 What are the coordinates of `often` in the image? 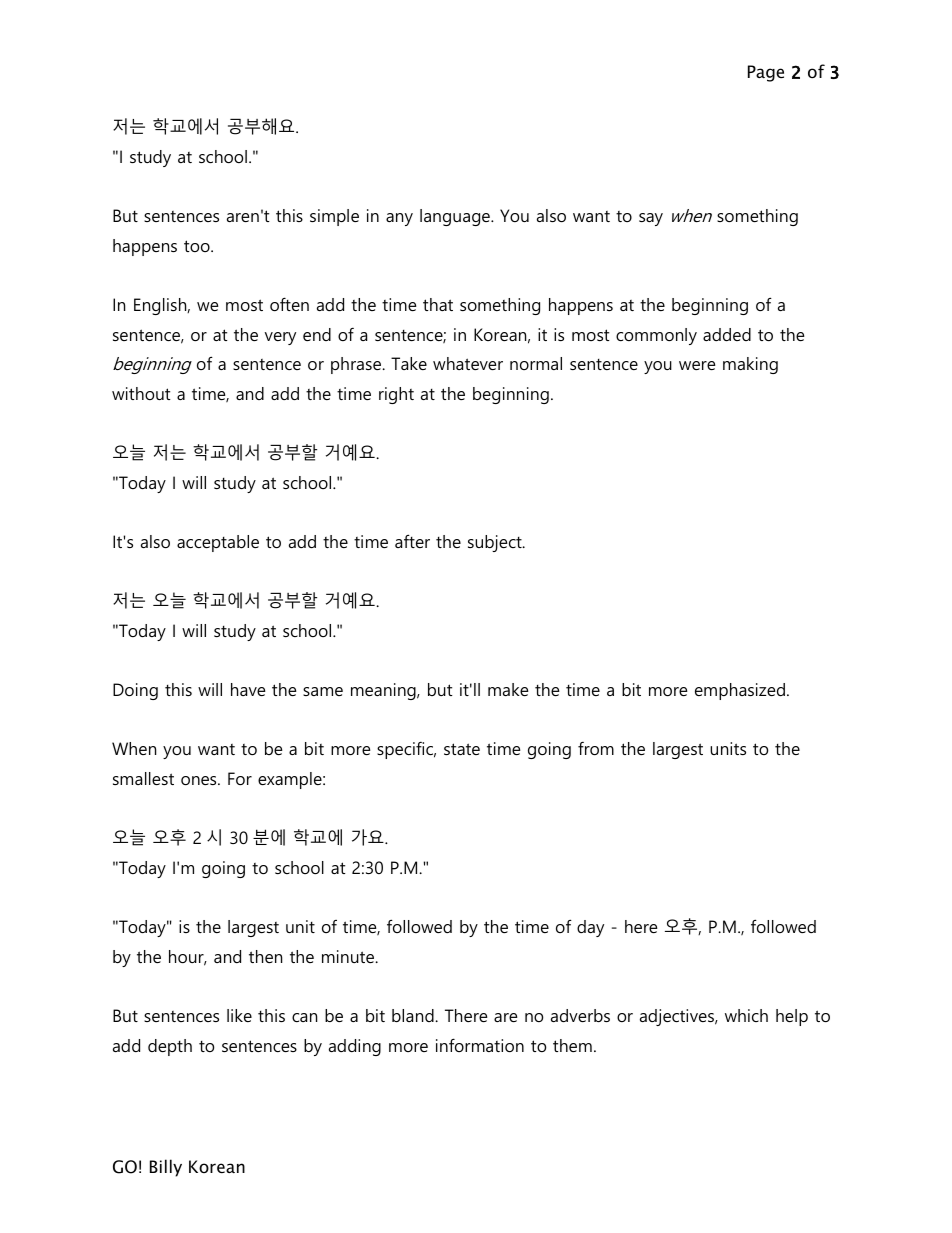 It's located at (289, 304).
